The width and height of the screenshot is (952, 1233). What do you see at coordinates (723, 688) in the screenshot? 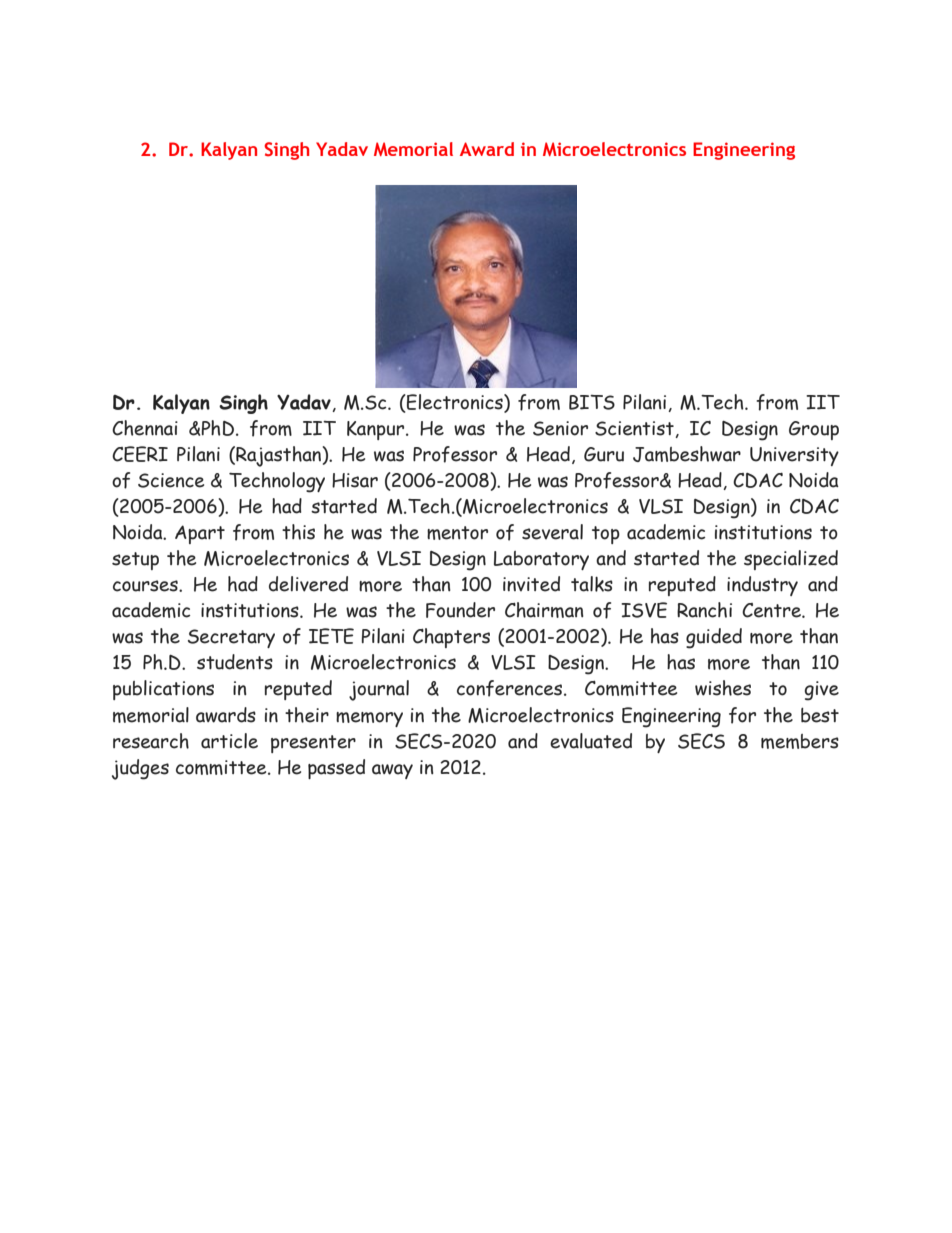
I see `wishes` at bounding box center [723, 688].
